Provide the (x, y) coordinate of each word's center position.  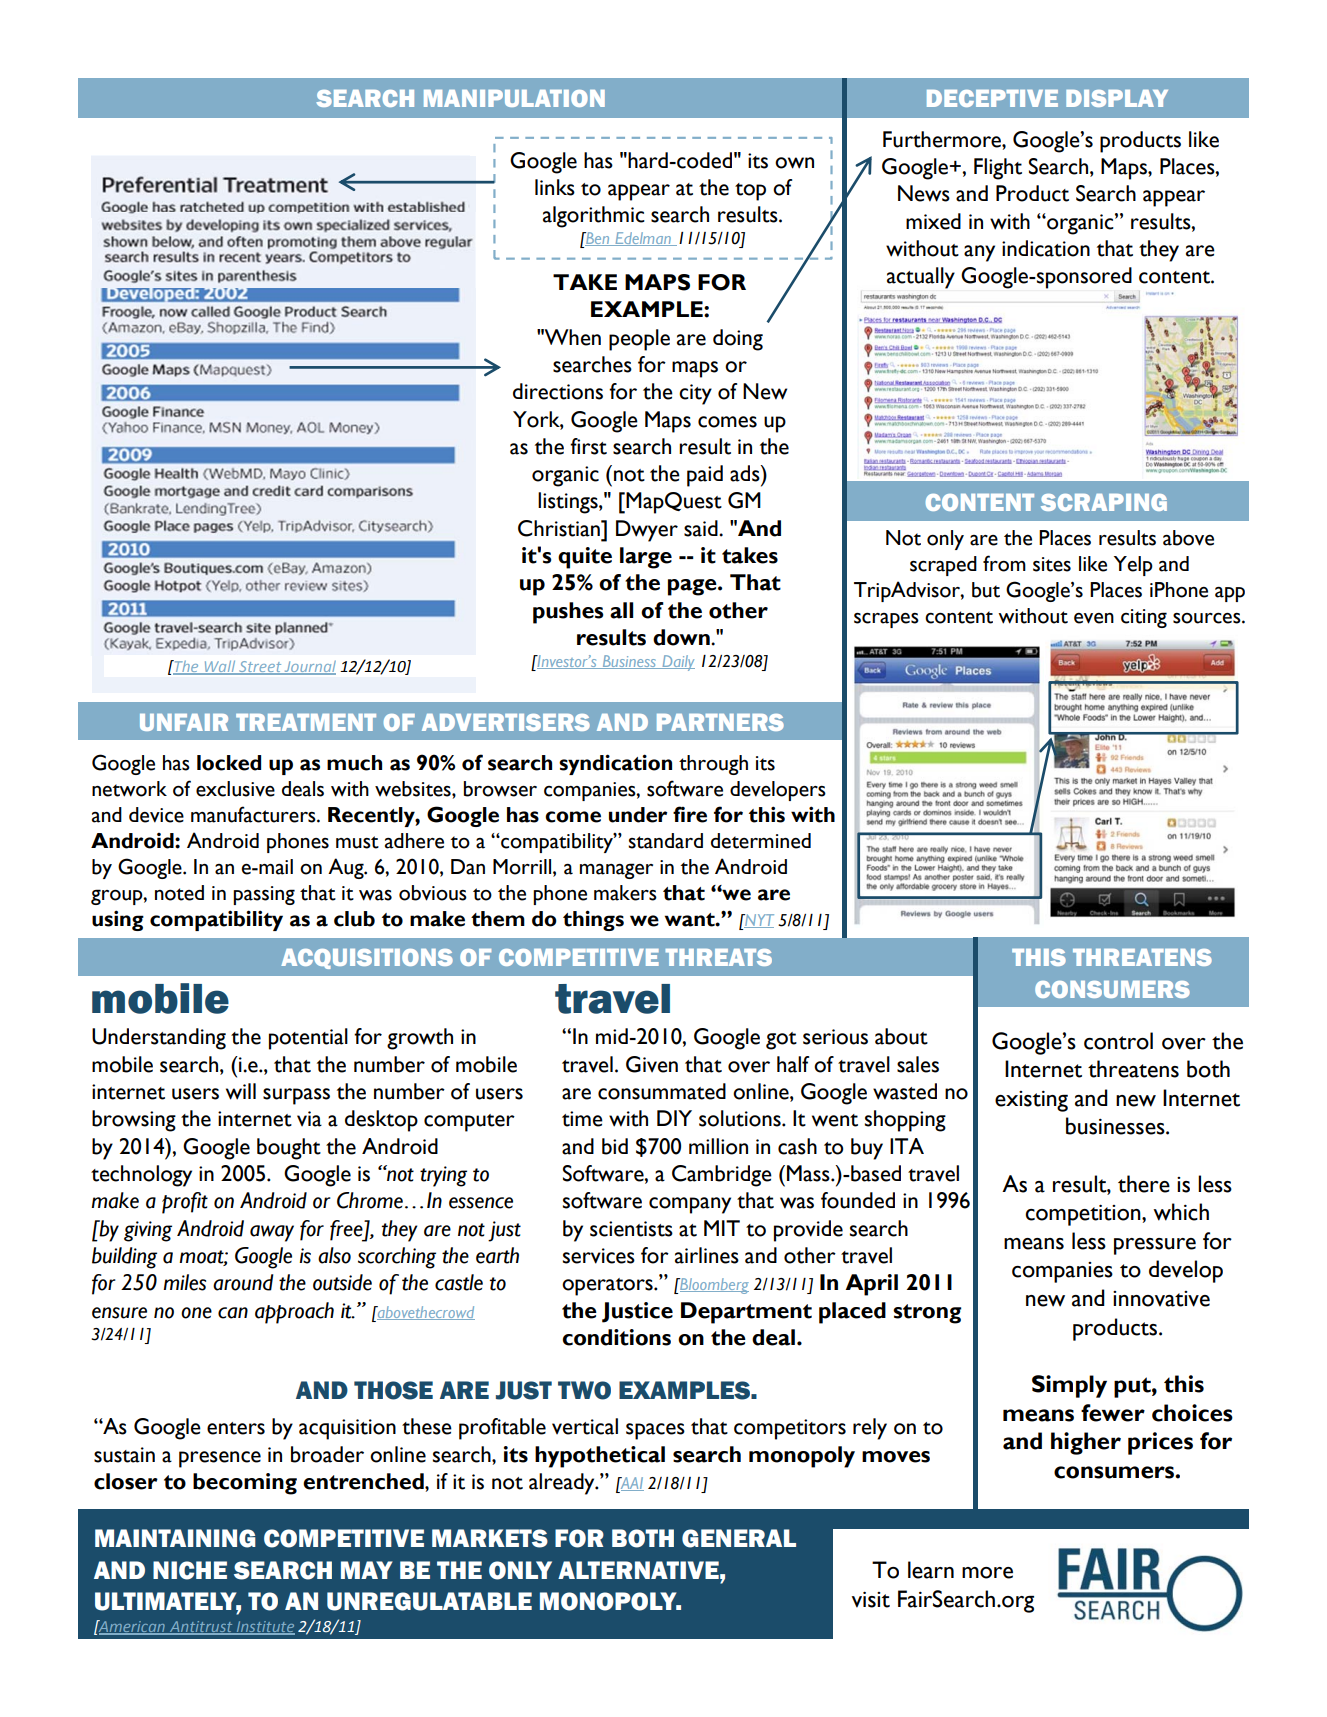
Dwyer (647, 531)
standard (665, 841)
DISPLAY (1117, 98)
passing (264, 895)
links (555, 187)
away (272, 1233)
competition (1084, 1215)
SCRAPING (1104, 502)
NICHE (190, 1570)
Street (260, 667)
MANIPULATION (514, 98)
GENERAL (739, 1538)
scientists (631, 1229)
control (1118, 1041)
